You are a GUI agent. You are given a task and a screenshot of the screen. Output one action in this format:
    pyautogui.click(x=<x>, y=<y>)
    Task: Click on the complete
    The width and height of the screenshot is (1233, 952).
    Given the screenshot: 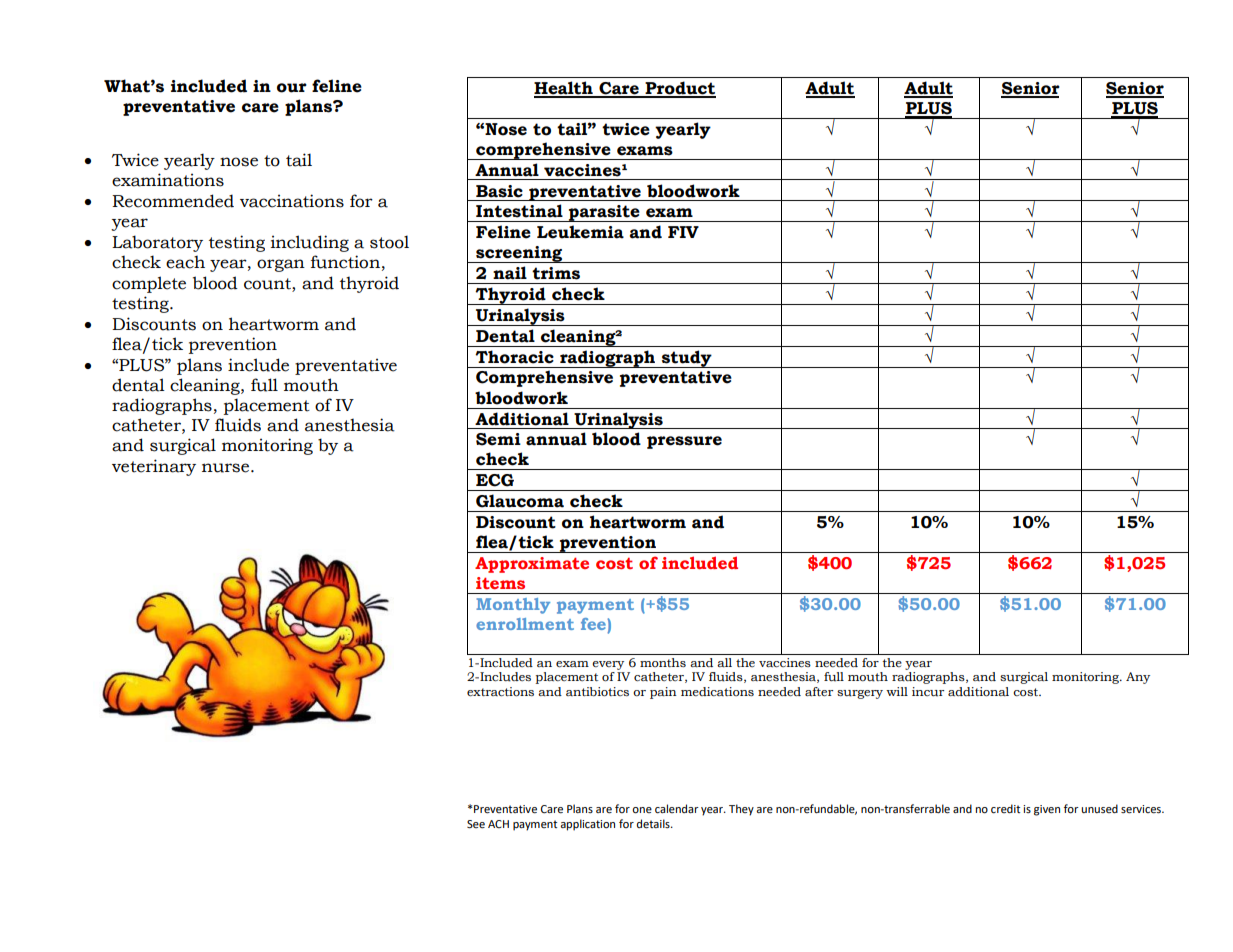 What is the action you would take?
    pyautogui.click(x=149, y=284)
